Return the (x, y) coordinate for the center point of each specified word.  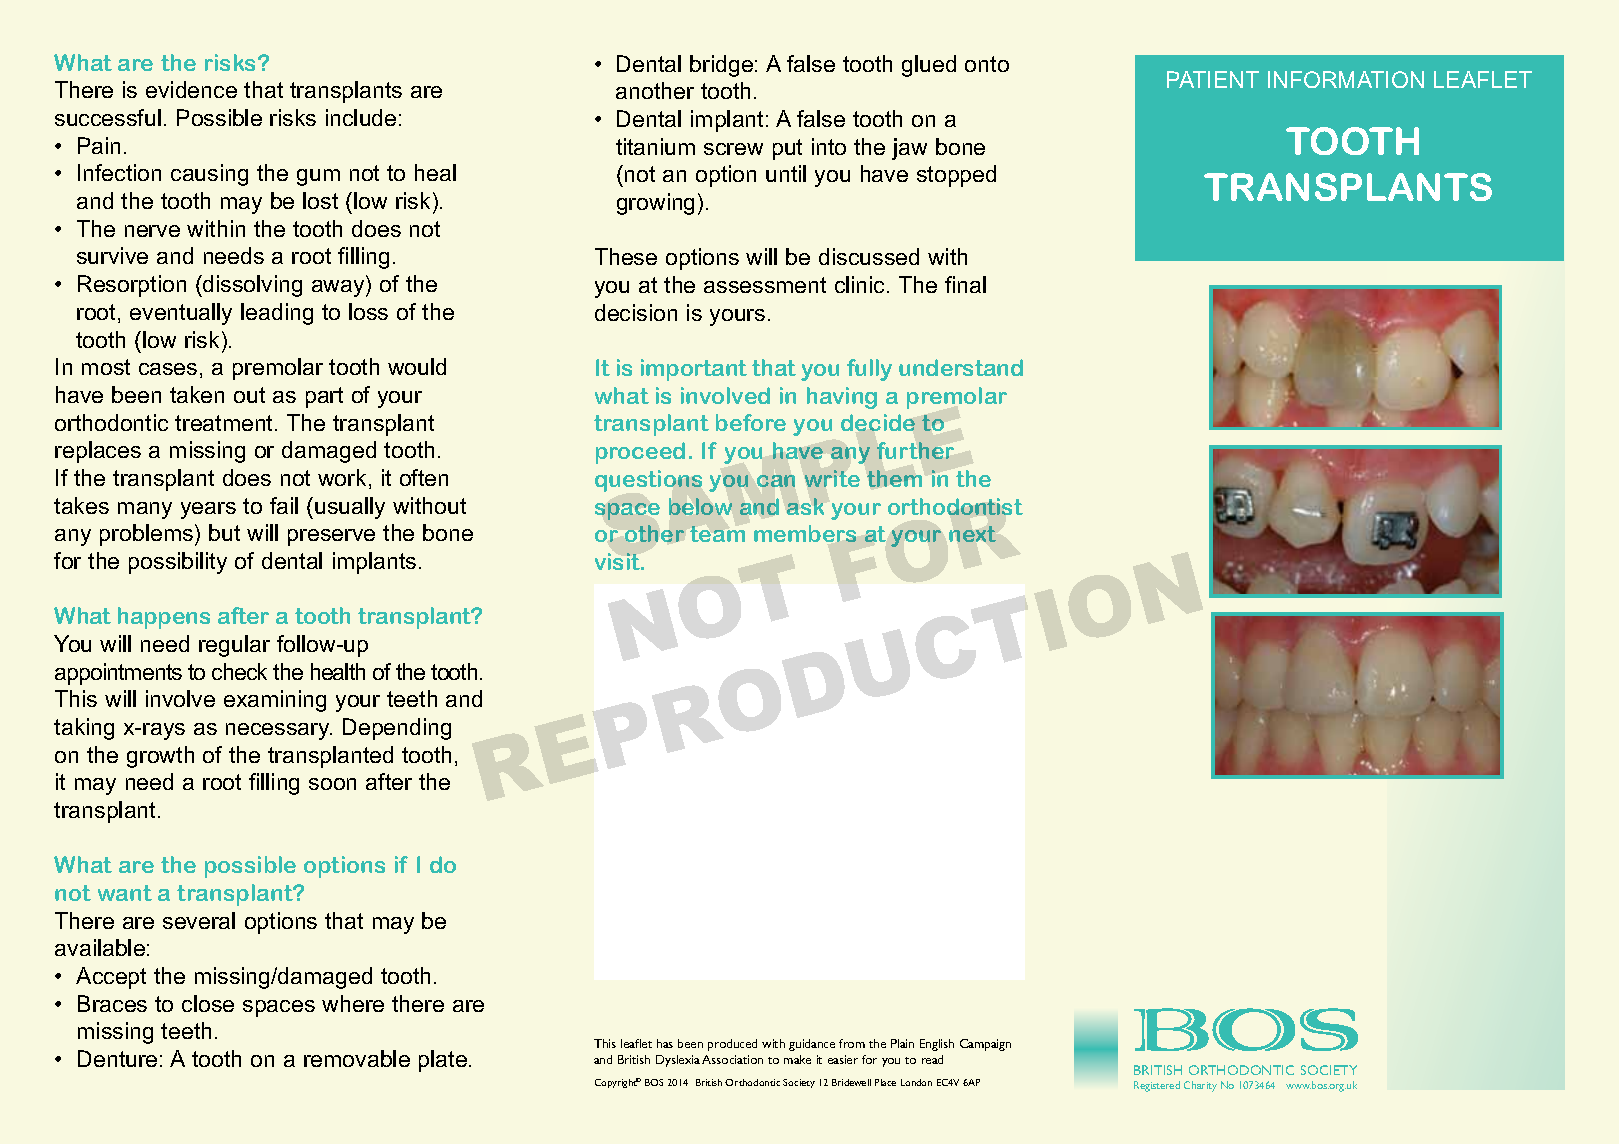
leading (277, 314)
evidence (191, 89)
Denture (117, 1058)
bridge (721, 66)
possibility (178, 563)
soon (332, 784)
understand (961, 367)
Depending (397, 729)
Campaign (985, 1045)
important (694, 370)
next (972, 534)
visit (619, 561)
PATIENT (1213, 79)
